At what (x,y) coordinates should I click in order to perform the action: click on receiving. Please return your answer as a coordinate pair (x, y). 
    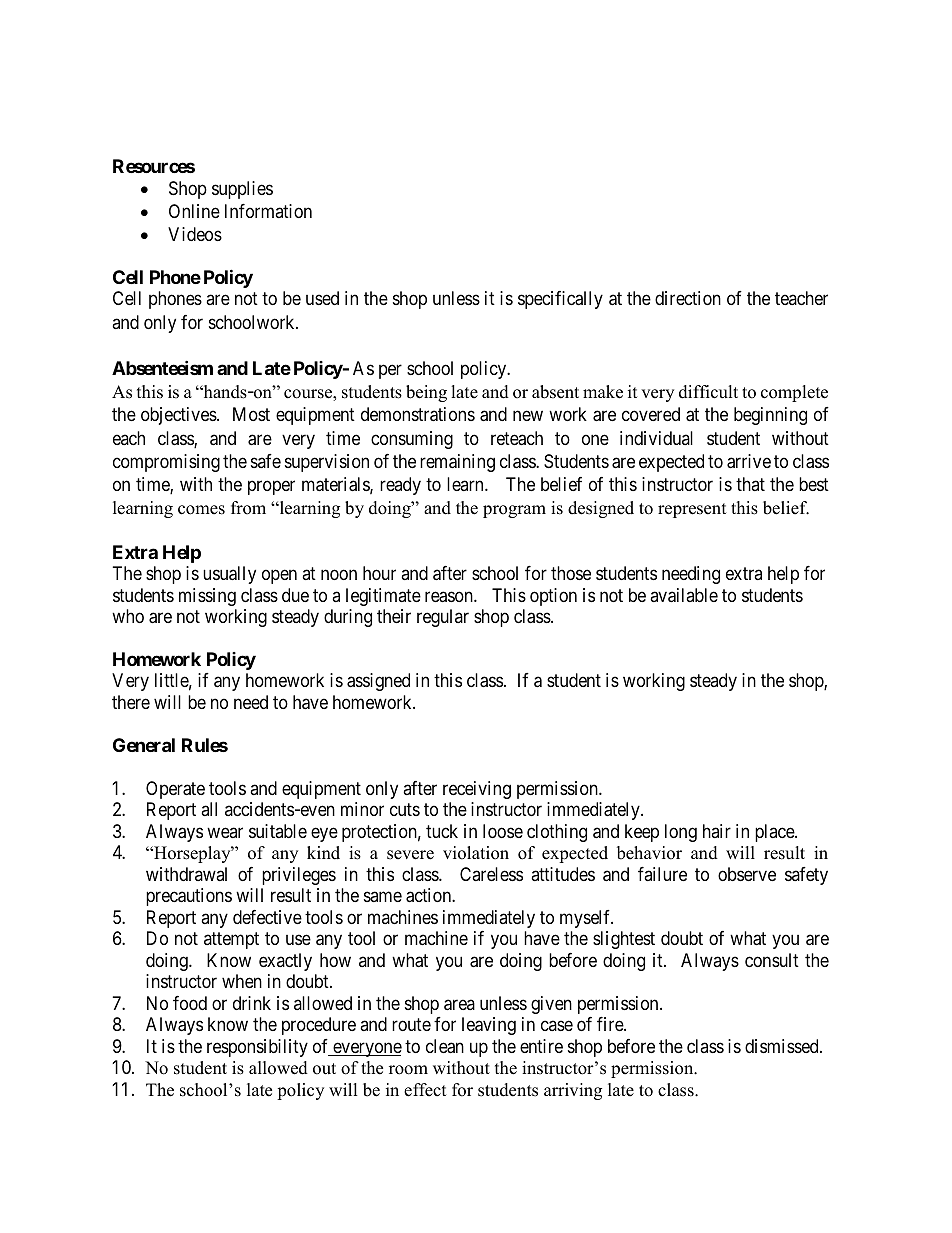
    Looking at the image, I should click on (477, 790).
